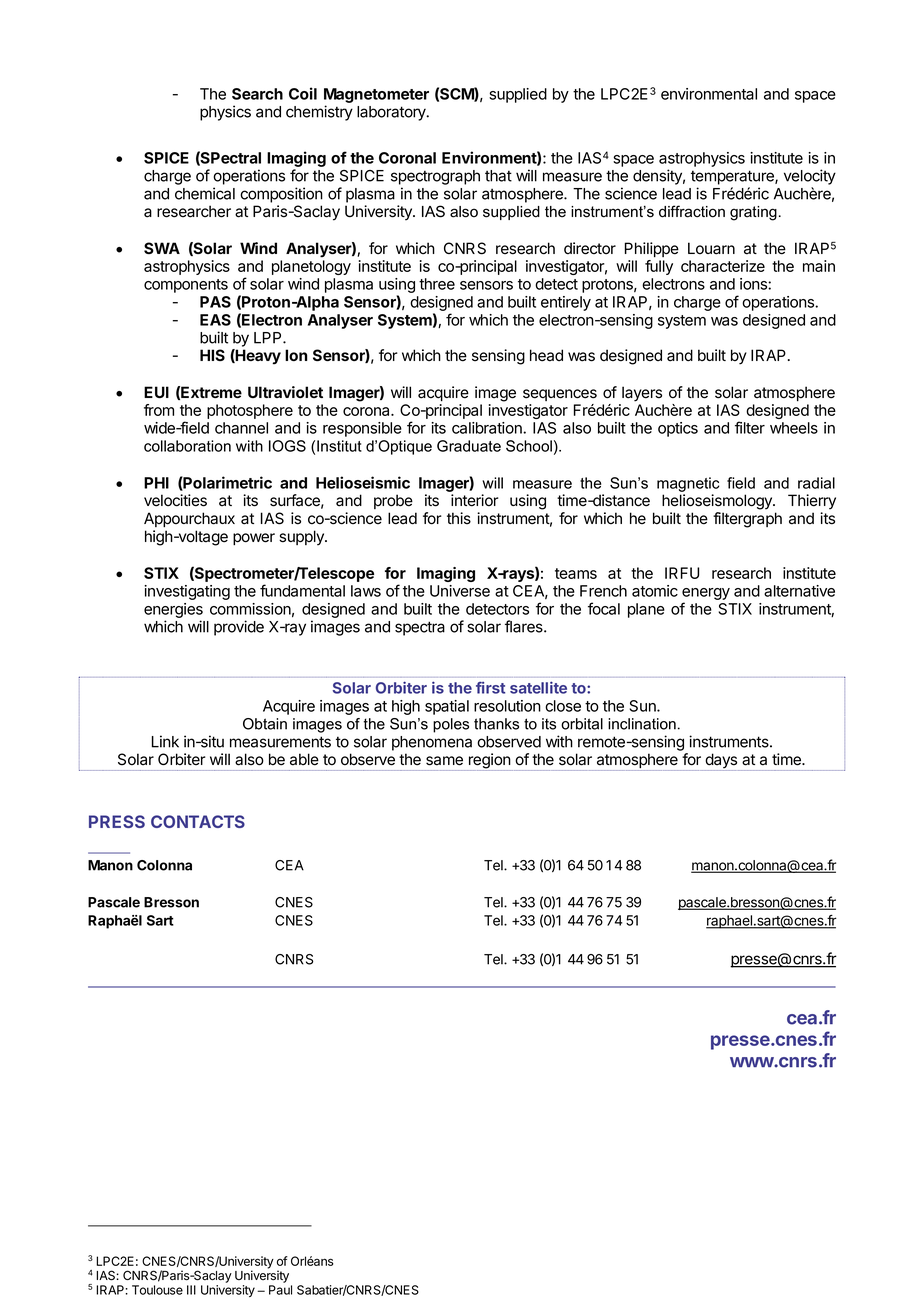 The image size is (924, 1308). Describe the element at coordinates (191, 1290) in the document. I see `III` at that location.
